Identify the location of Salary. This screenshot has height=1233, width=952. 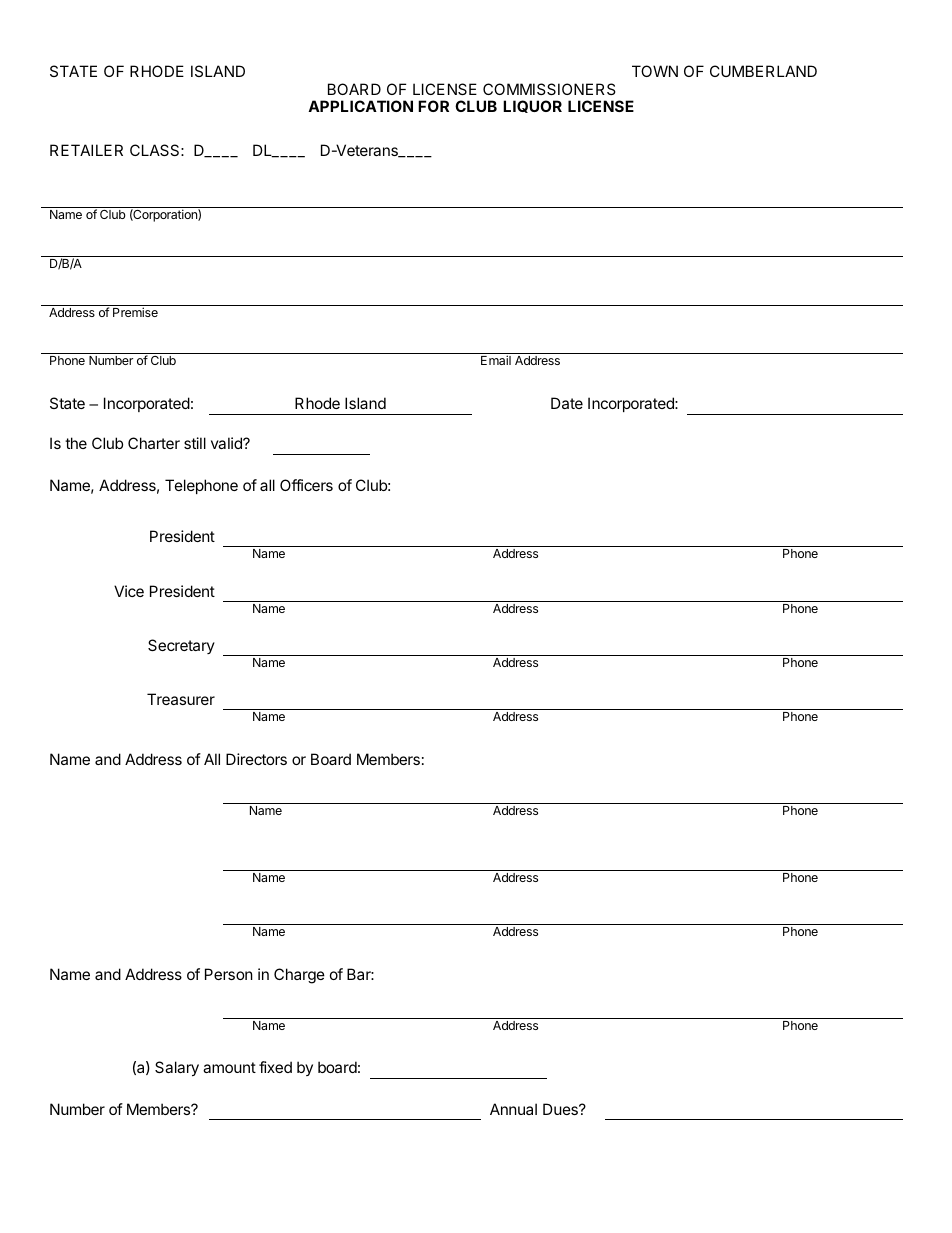
(177, 1068).
